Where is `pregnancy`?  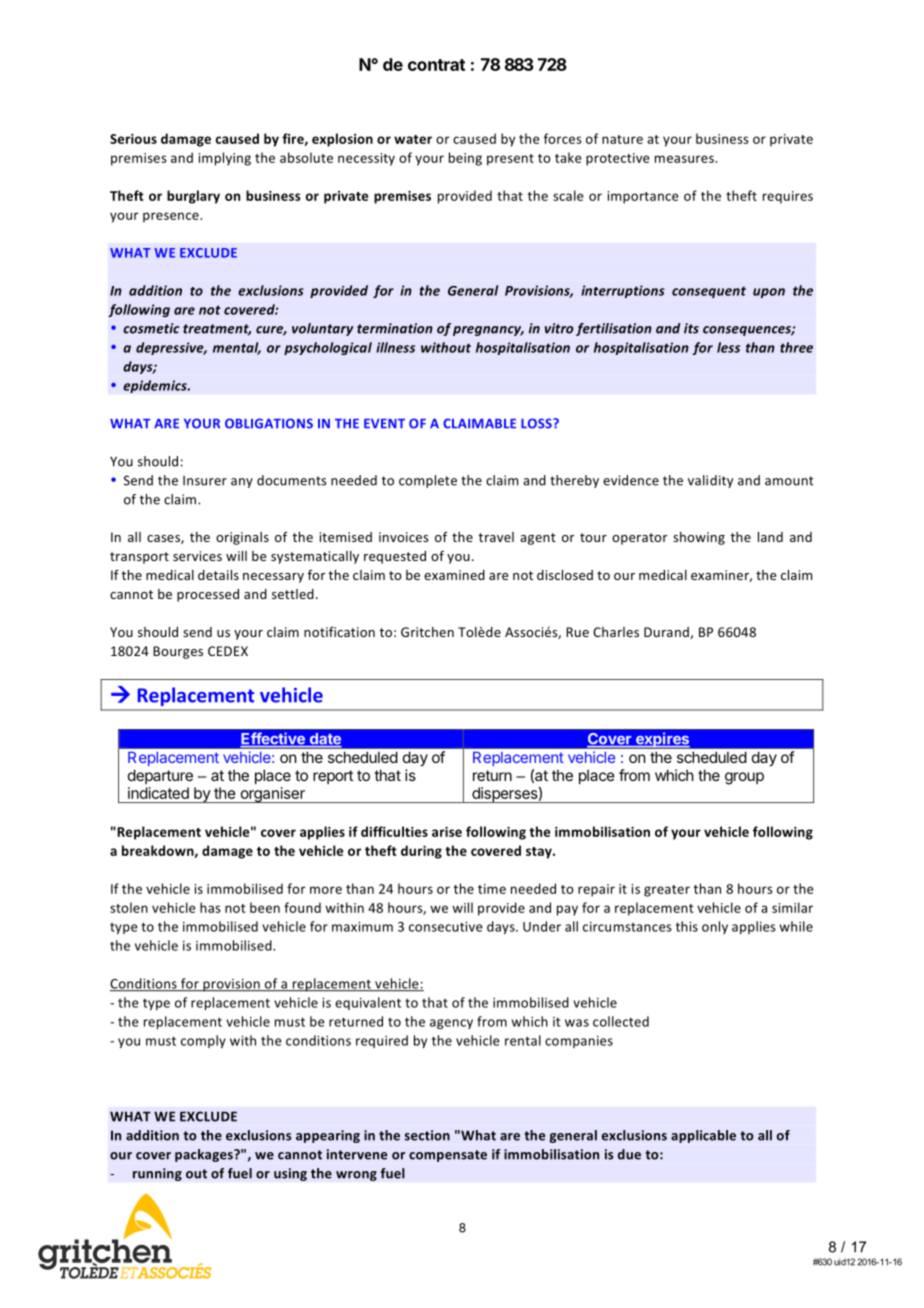 pregnancy is located at coordinates (488, 331).
